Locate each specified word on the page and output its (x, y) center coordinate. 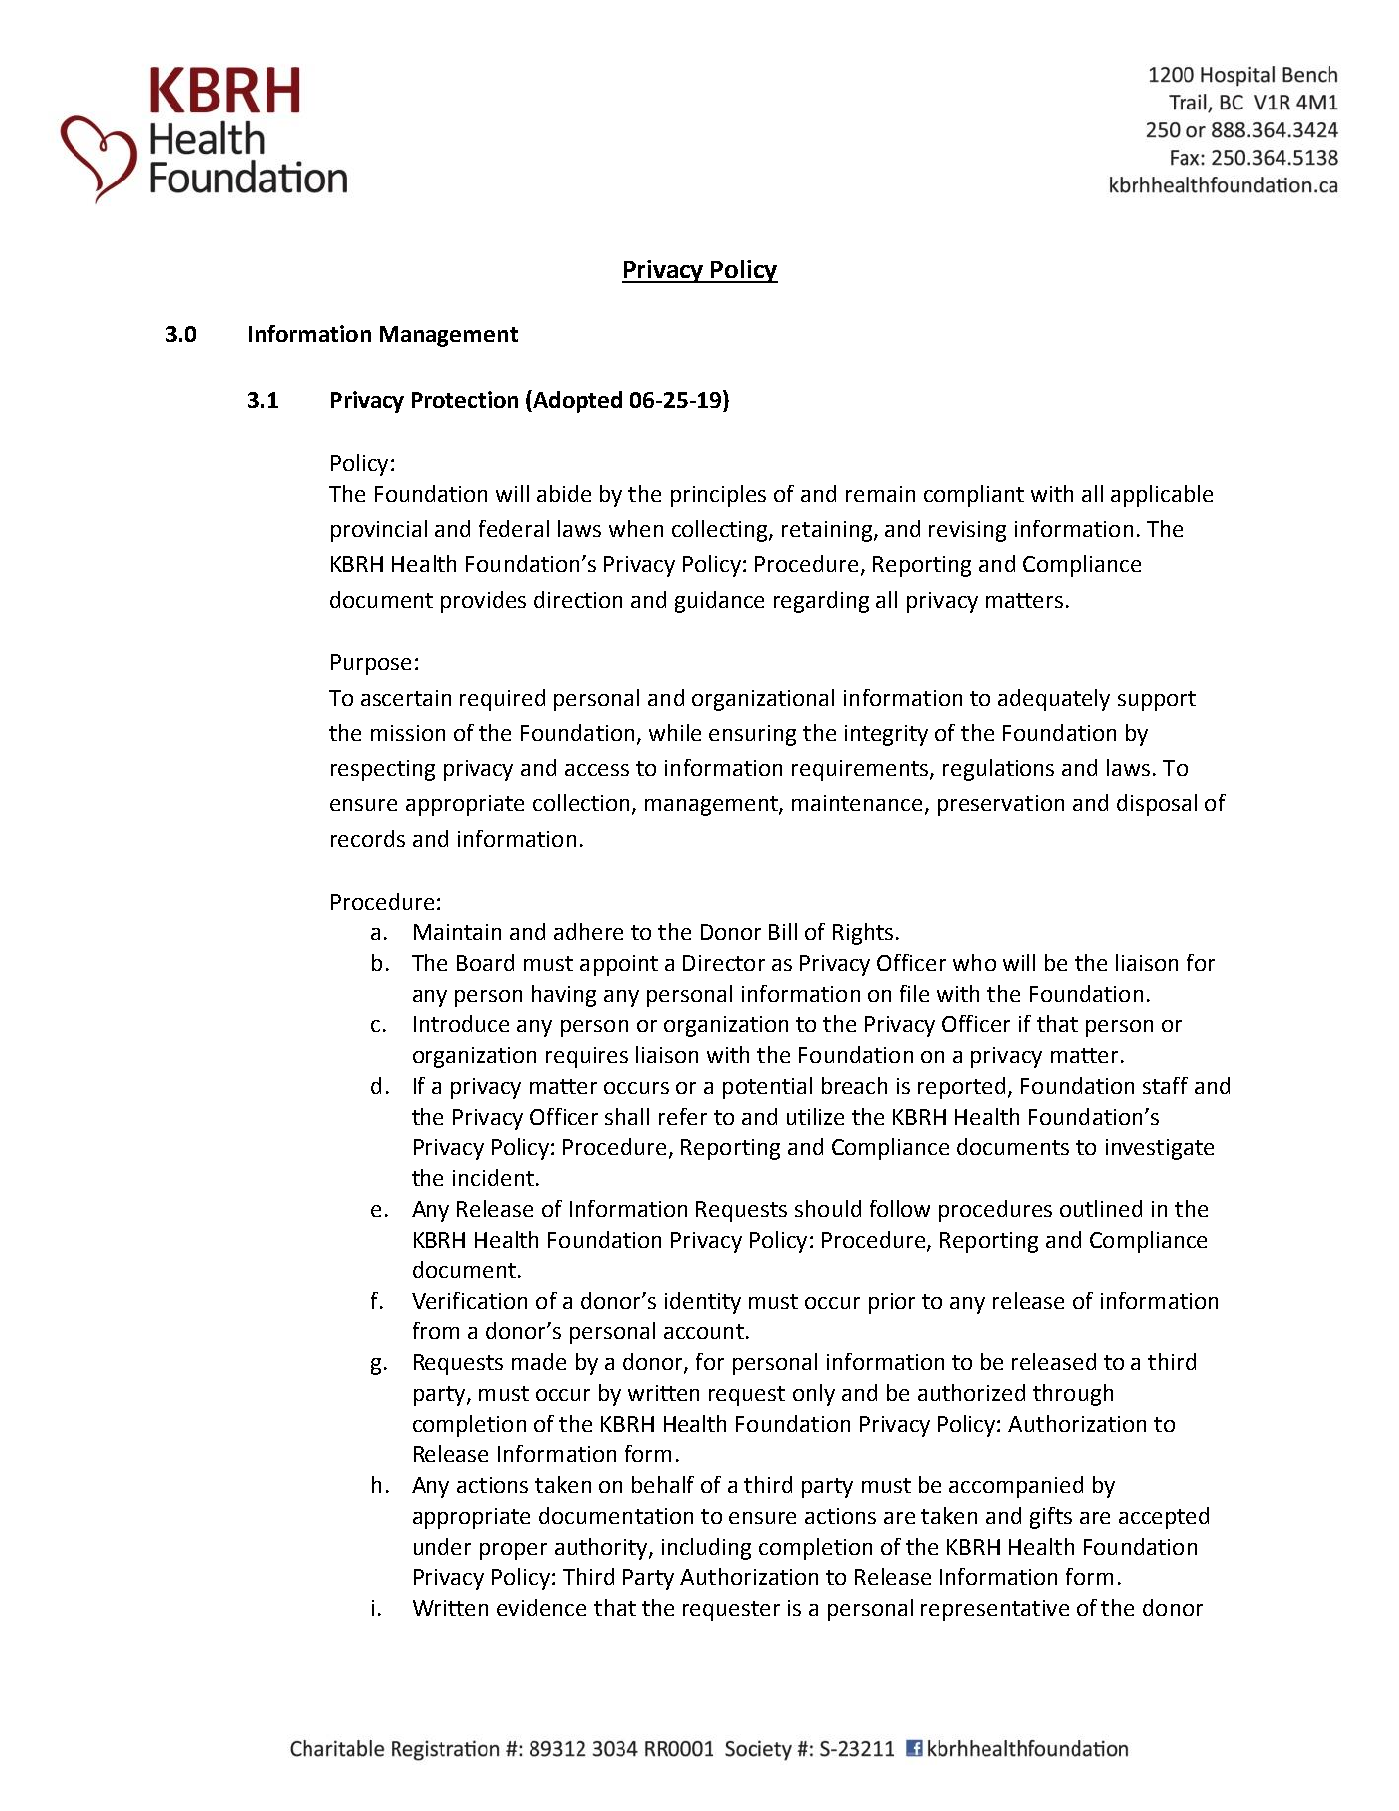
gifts (1051, 1518)
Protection (465, 399)
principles (718, 496)
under (442, 1546)
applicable (1162, 496)
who (974, 962)
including (706, 1549)
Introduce (461, 1023)
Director (724, 963)
